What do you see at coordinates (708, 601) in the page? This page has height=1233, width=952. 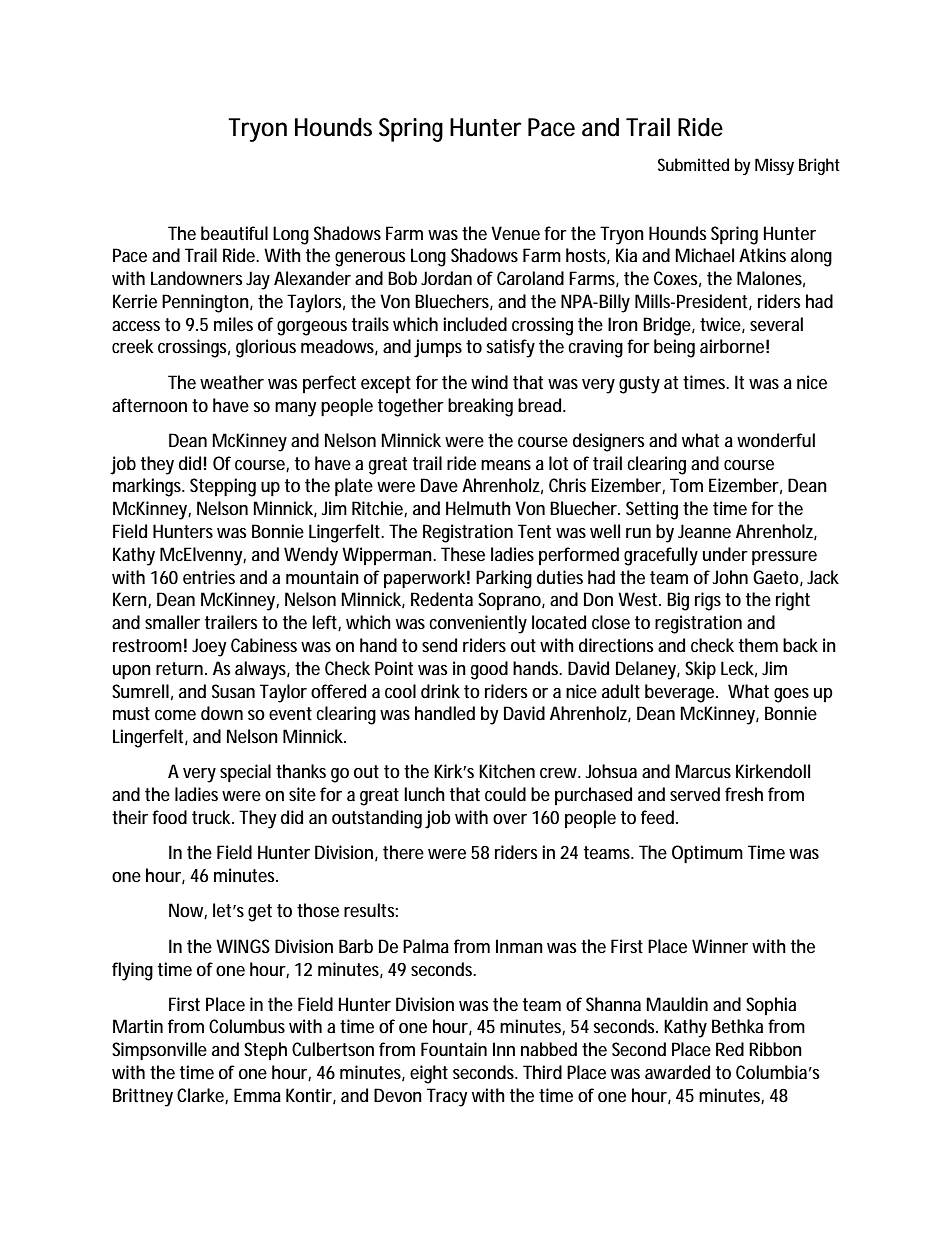 I see `rigs` at bounding box center [708, 601].
